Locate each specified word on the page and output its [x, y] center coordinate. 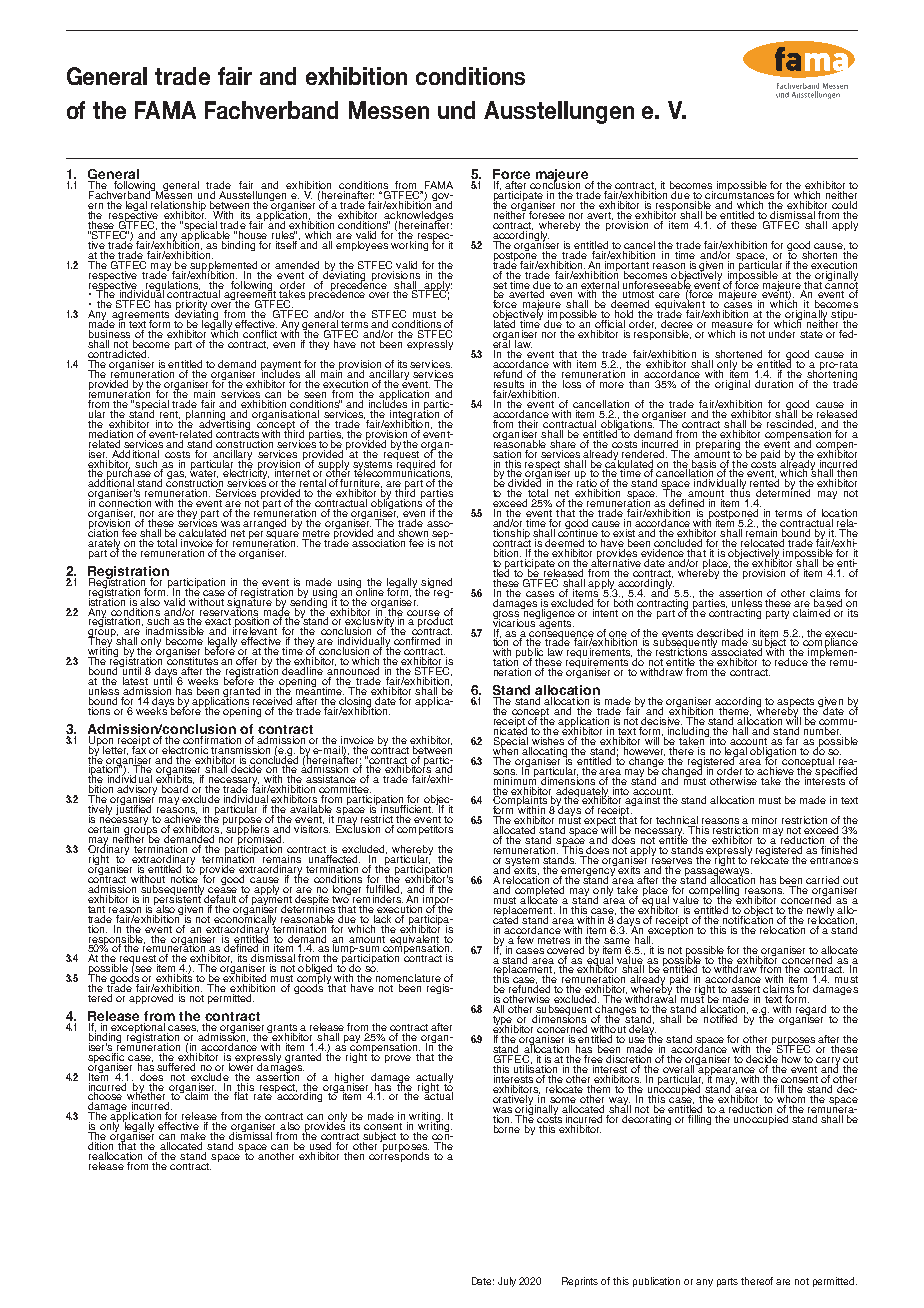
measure [732, 326]
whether [147, 1096]
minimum [516, 779]
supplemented [223, 265]
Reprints [580, 1282]
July [507, 1282]
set [500, 286]
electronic [184, 748]
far [792, 739]
